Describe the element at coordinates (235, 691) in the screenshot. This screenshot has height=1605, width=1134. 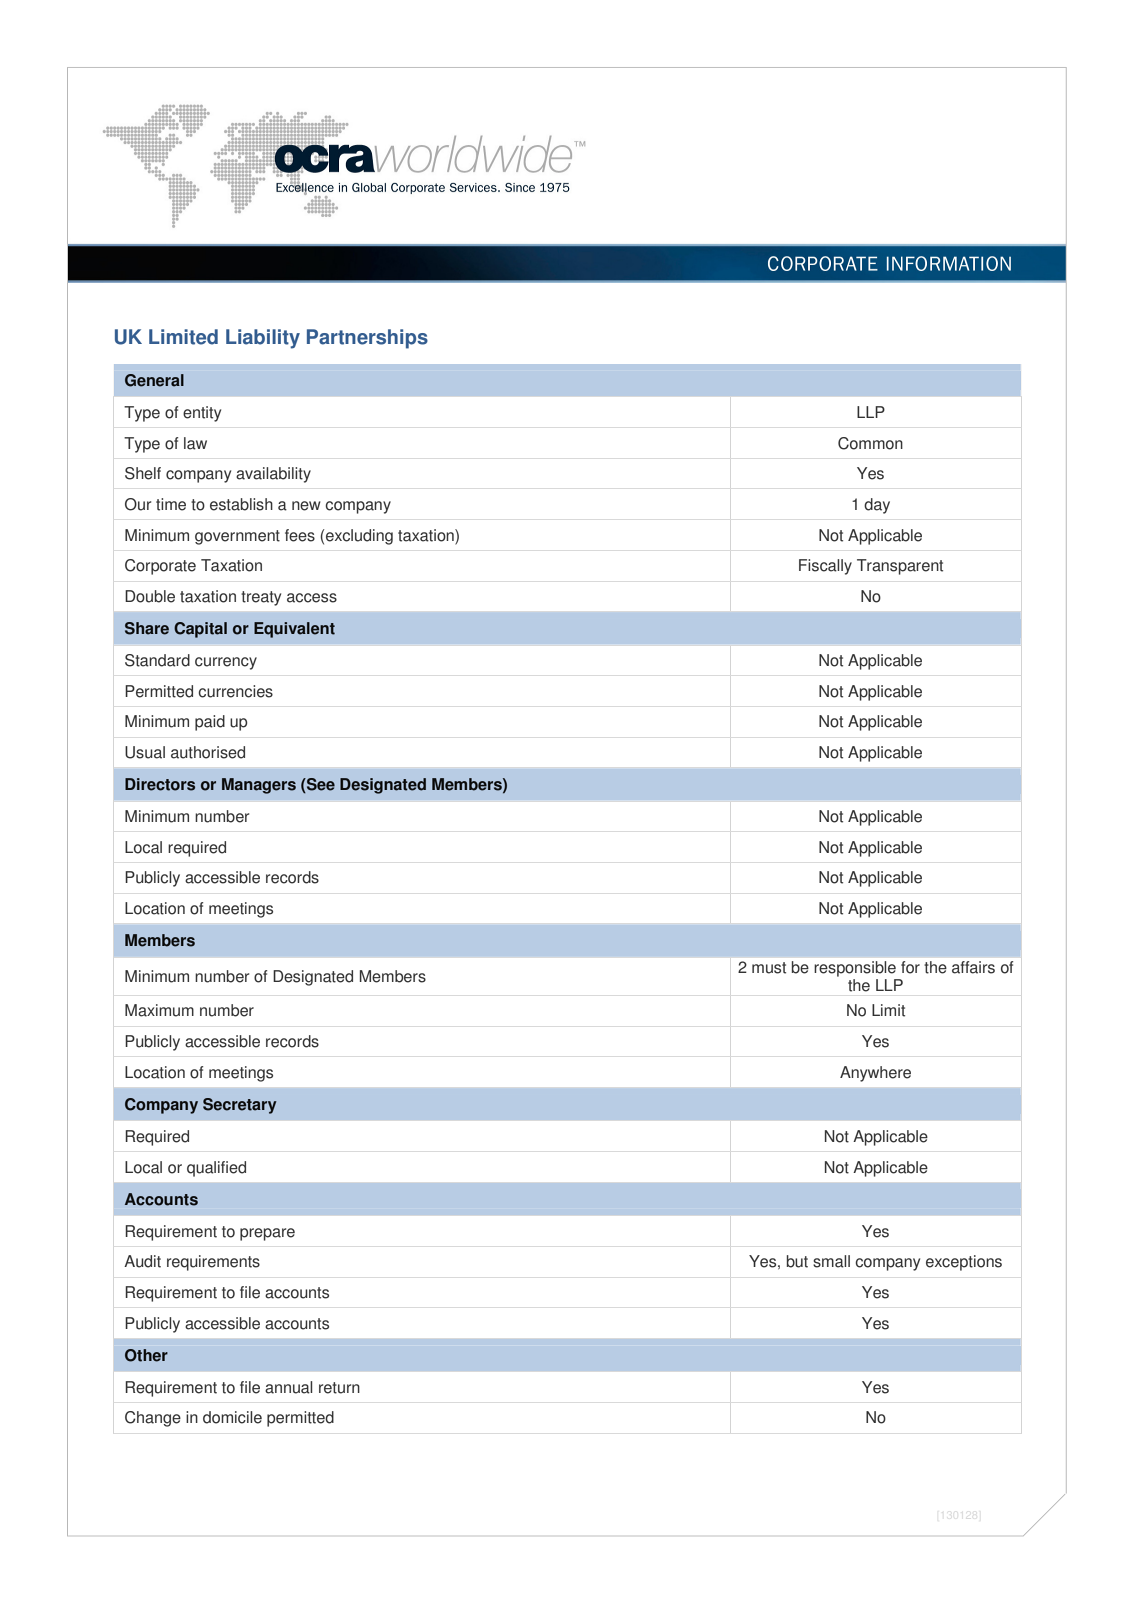
I see `currencies` at that location.
